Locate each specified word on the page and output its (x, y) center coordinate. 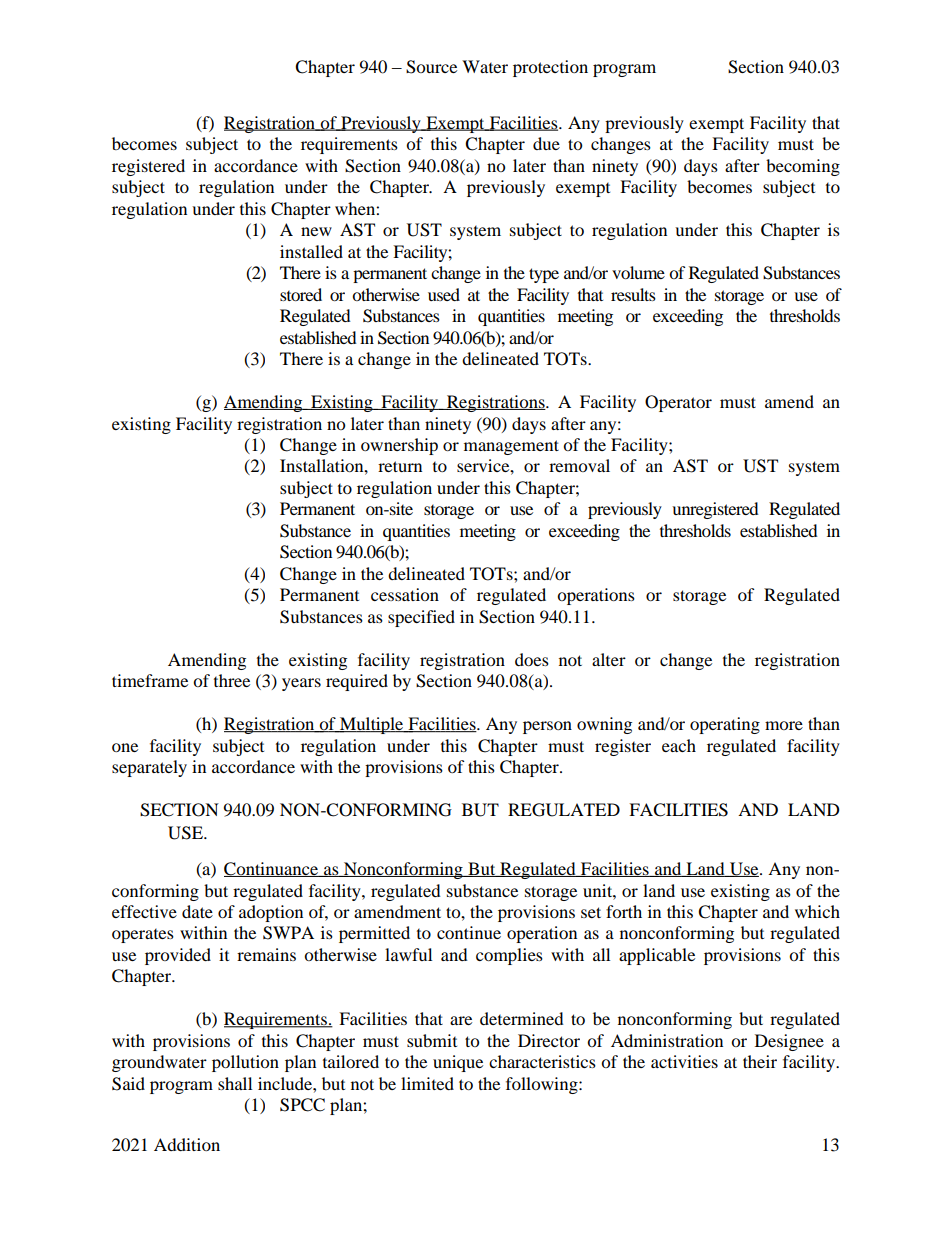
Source (431, 67)
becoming (803, 167)
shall (235, 1083)
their (760, 1061)
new (316, 231)
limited (427, 1083)
